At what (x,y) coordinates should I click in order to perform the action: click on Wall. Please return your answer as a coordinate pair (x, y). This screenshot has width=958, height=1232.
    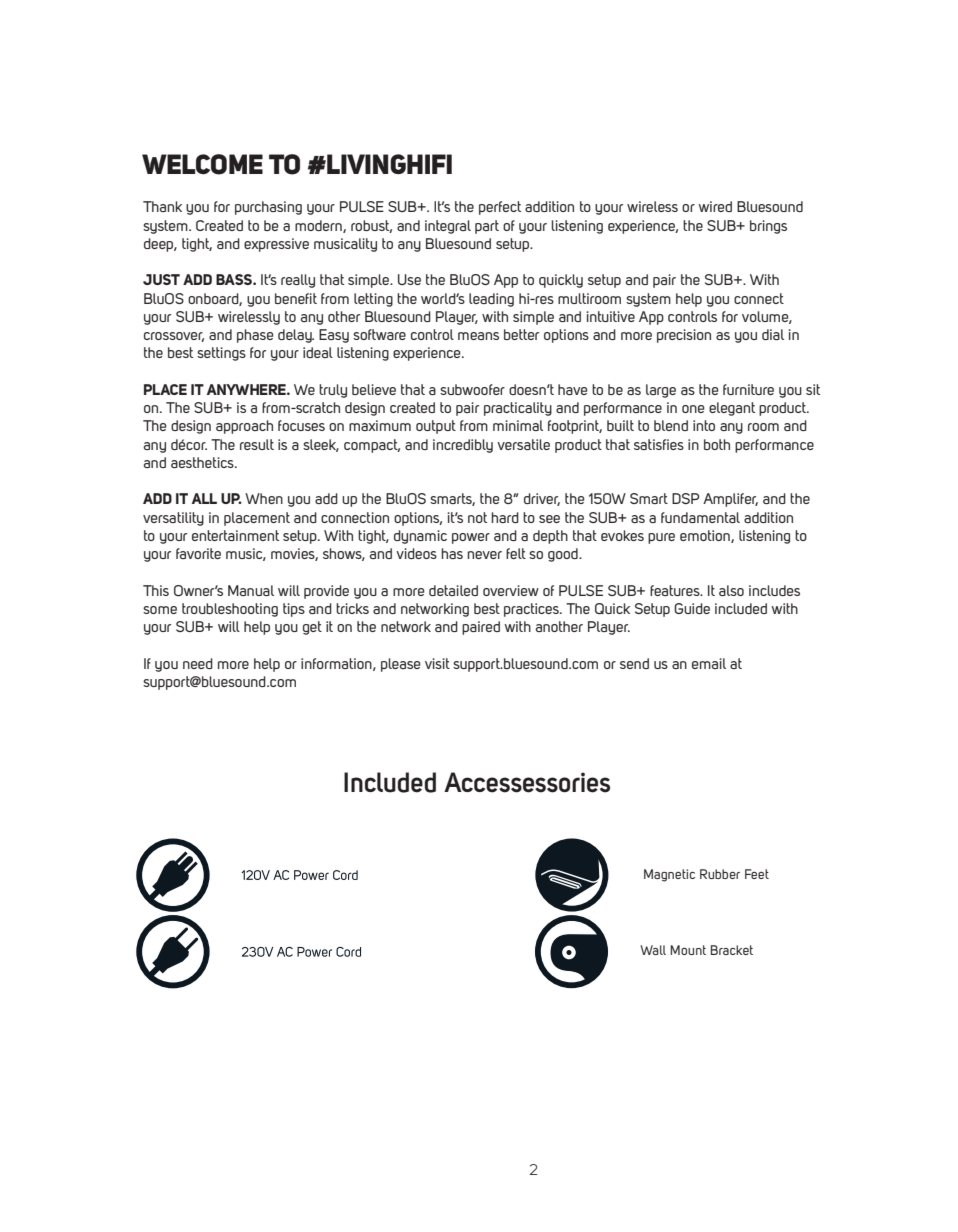
    Looking at the image, I should click on (653, 950).
